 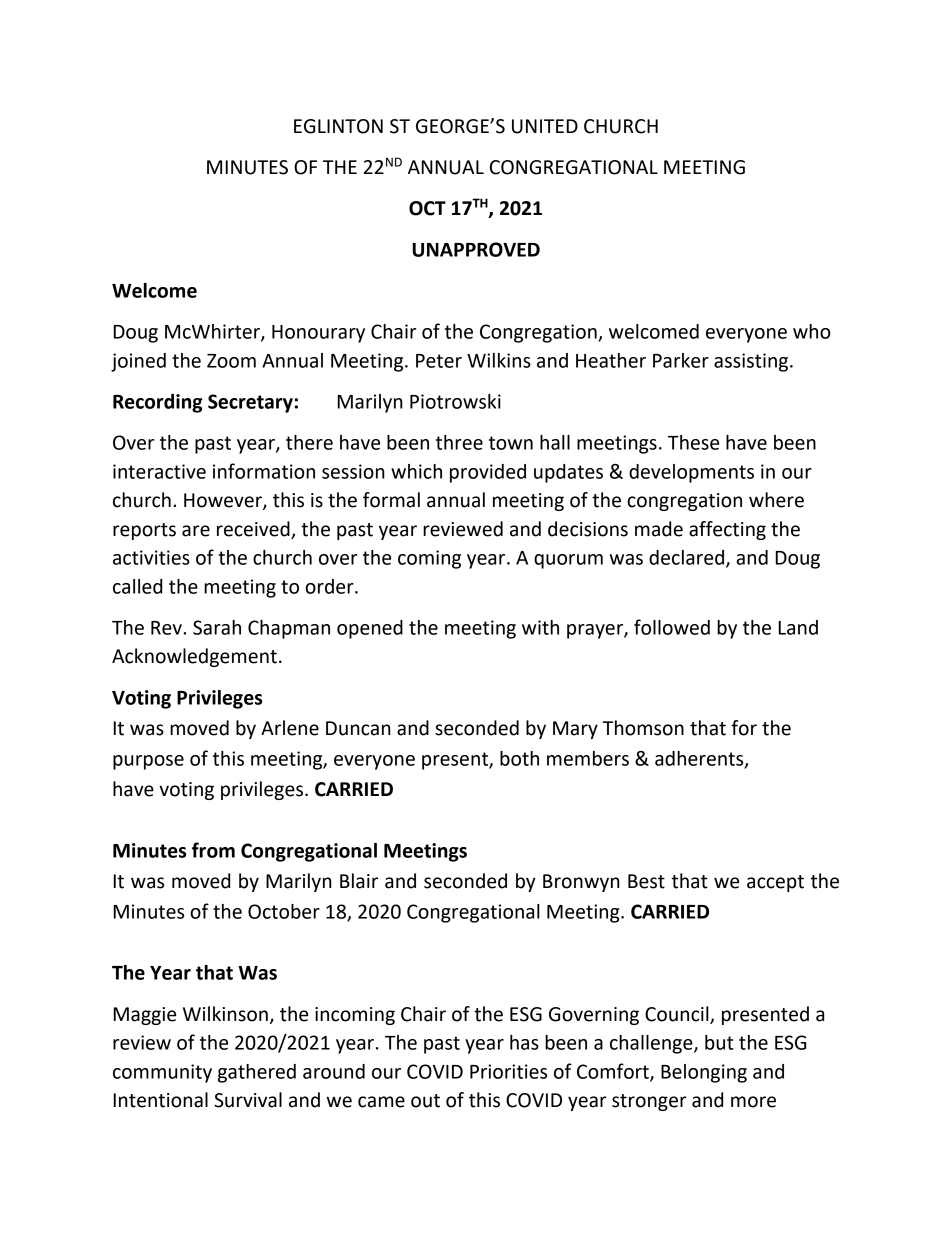 I want to click on provided, so click(x=488, y=473).
